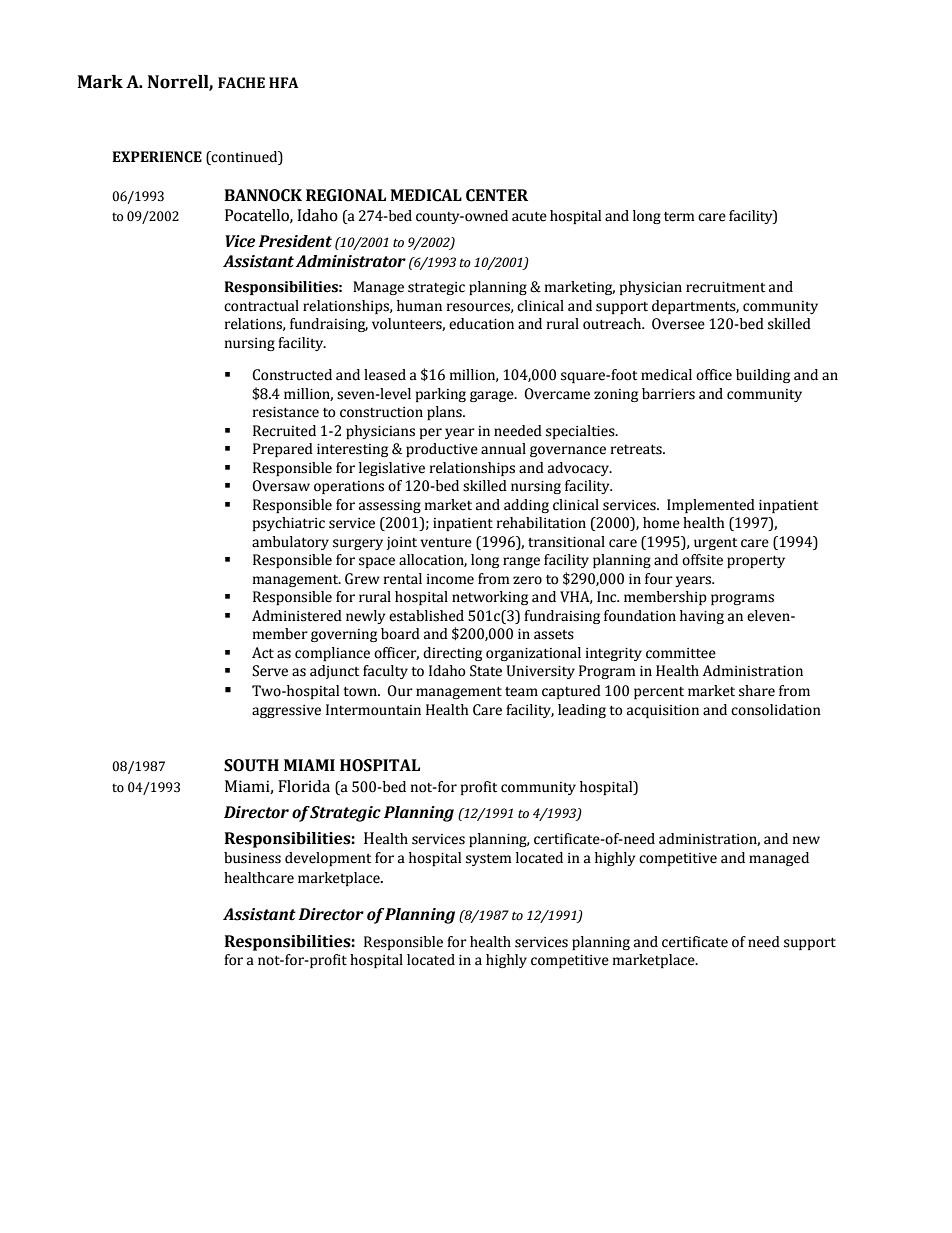 Image resolution: width=952 pixels, height=1233 pixels. I want to click on education, so click(481, 324).
